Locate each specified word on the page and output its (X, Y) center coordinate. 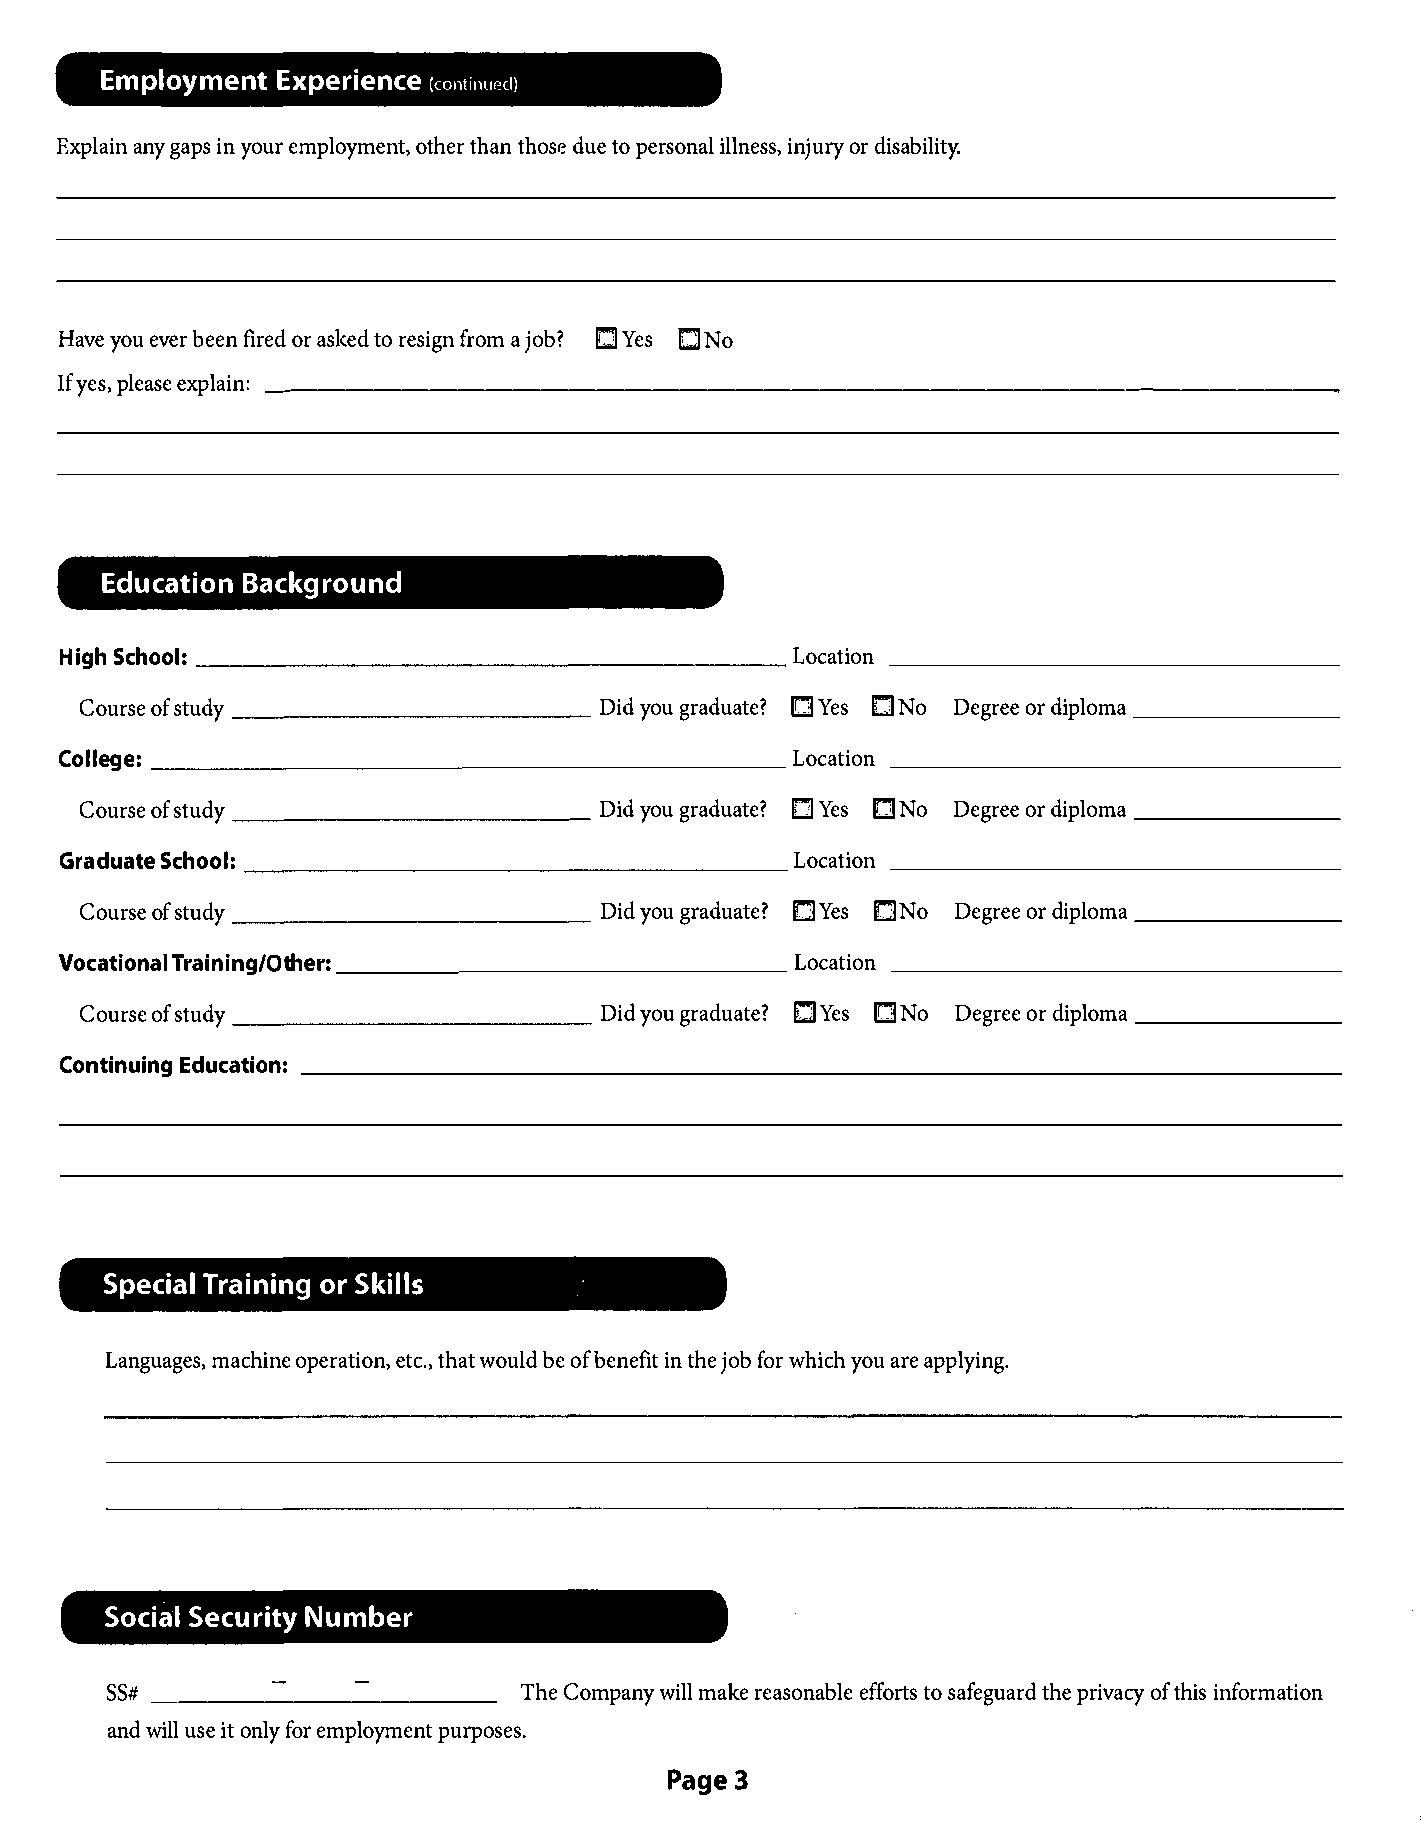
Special (149, 1286)
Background (321, 585)
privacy (1111, 1695)
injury (815, 149)
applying (965, 1362)
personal (675, 147)
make (723, 1691)
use (200, 1732)
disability (917, 148)
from (482, 338)
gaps (190, 151)
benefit (626, 1359)
